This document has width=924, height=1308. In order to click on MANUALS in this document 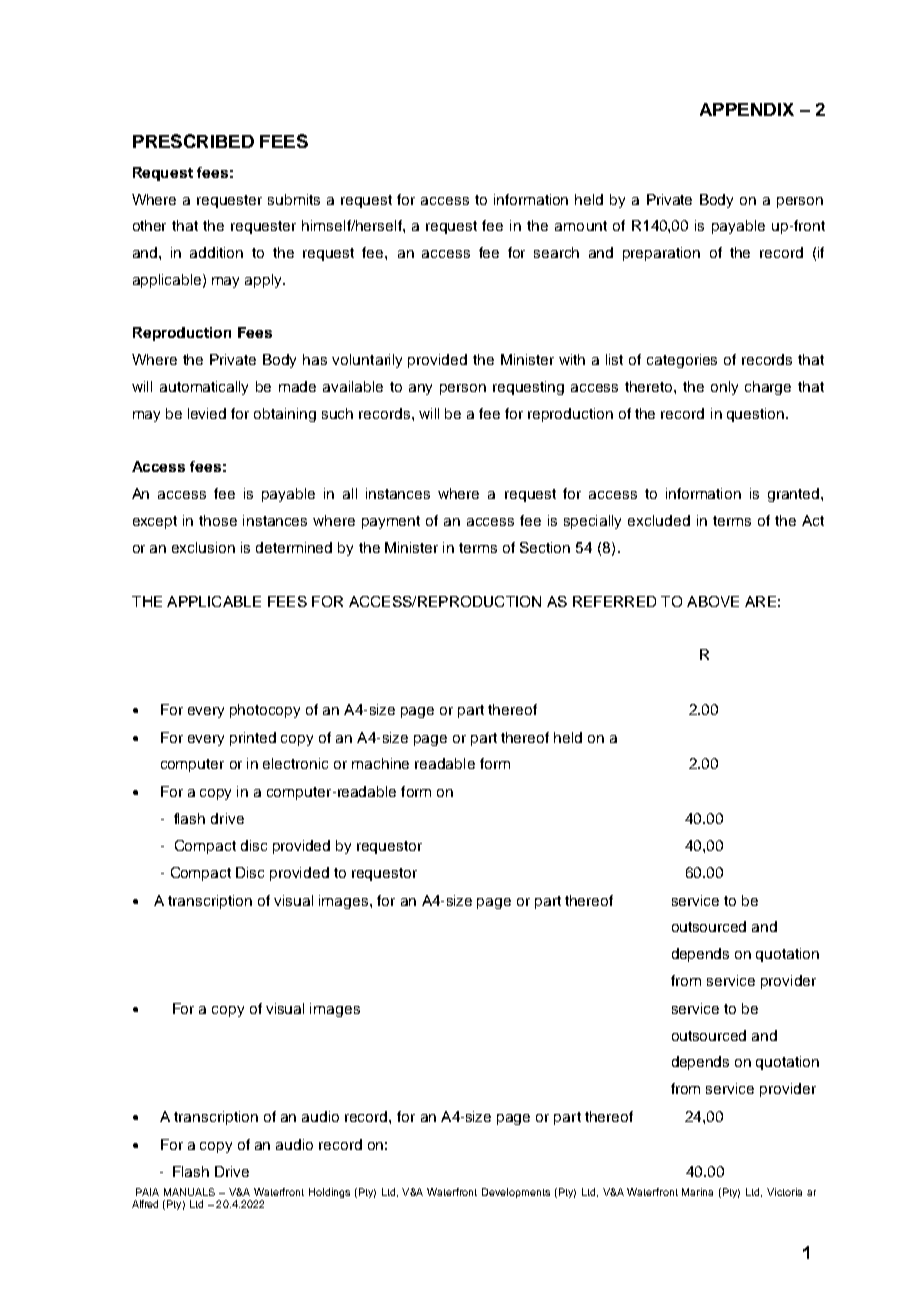, I will do `click(189, 1192)`.
